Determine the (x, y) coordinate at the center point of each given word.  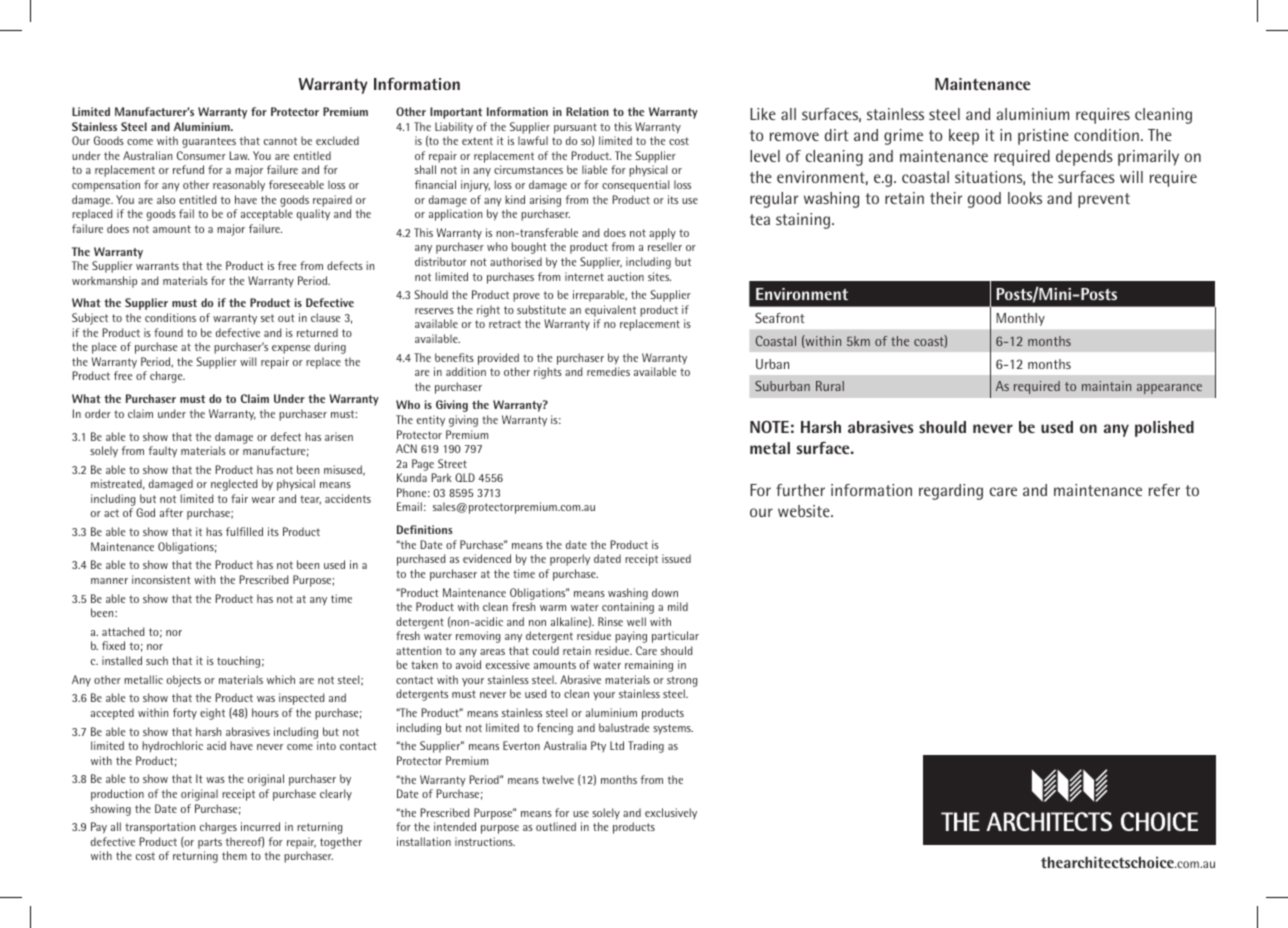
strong (682, 683)
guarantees (209, 142)
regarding (951, 492)
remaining (649, 666)
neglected (234, 485)
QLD (465, 477)
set (267, 318)
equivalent (610, 311)
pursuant (575, 128)
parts (210, 843)
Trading (646, 747)
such (157, 660)
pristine (1043, 137)
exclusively (671, 813)
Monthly (1021, 319)
